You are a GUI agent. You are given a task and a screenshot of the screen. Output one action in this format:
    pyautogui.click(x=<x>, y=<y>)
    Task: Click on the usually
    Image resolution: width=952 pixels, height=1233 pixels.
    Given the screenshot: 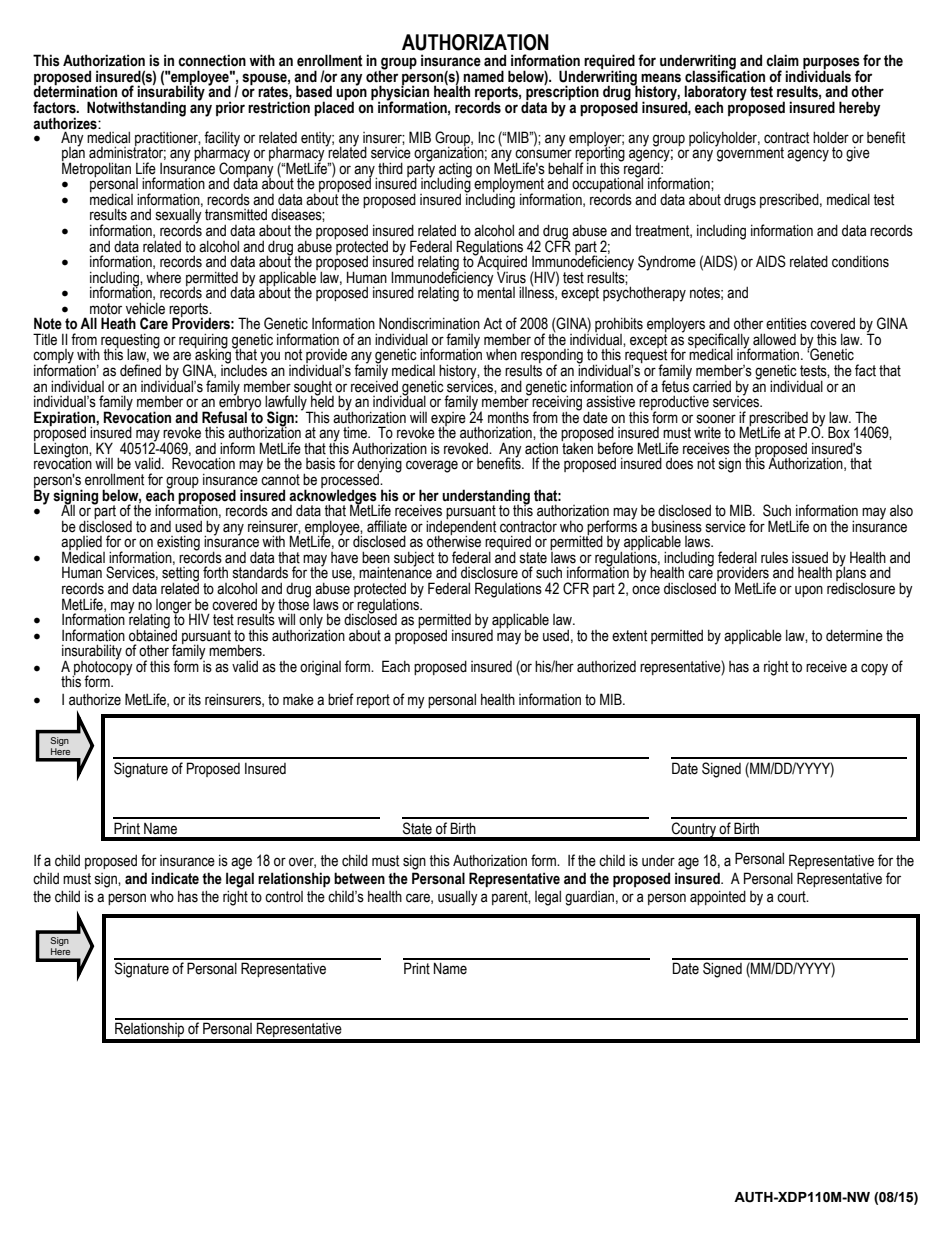 What is the action you would take?
    pyautogui.click(x=458, y=898)
